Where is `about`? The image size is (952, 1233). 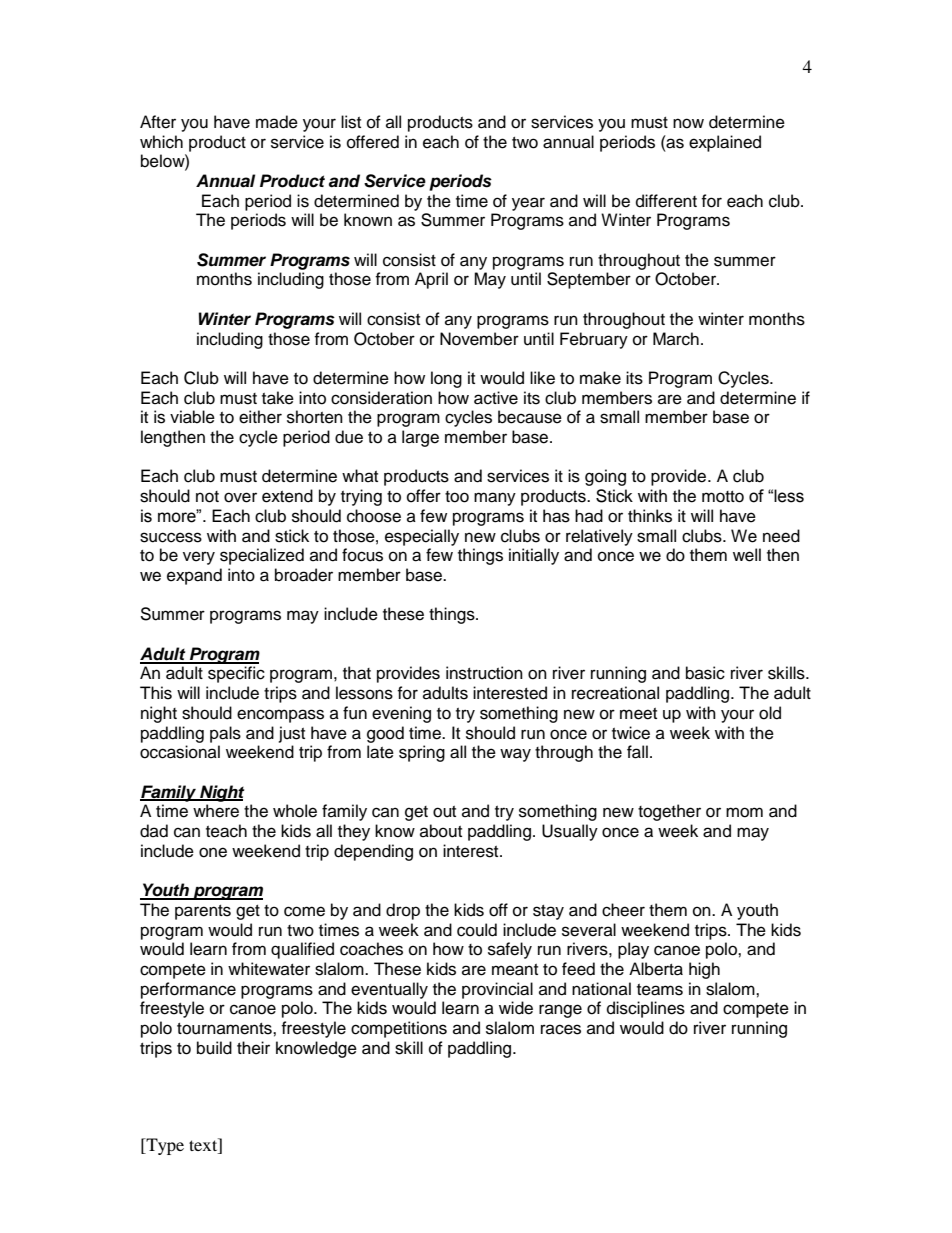 about is located at coordinates (441, 831).
